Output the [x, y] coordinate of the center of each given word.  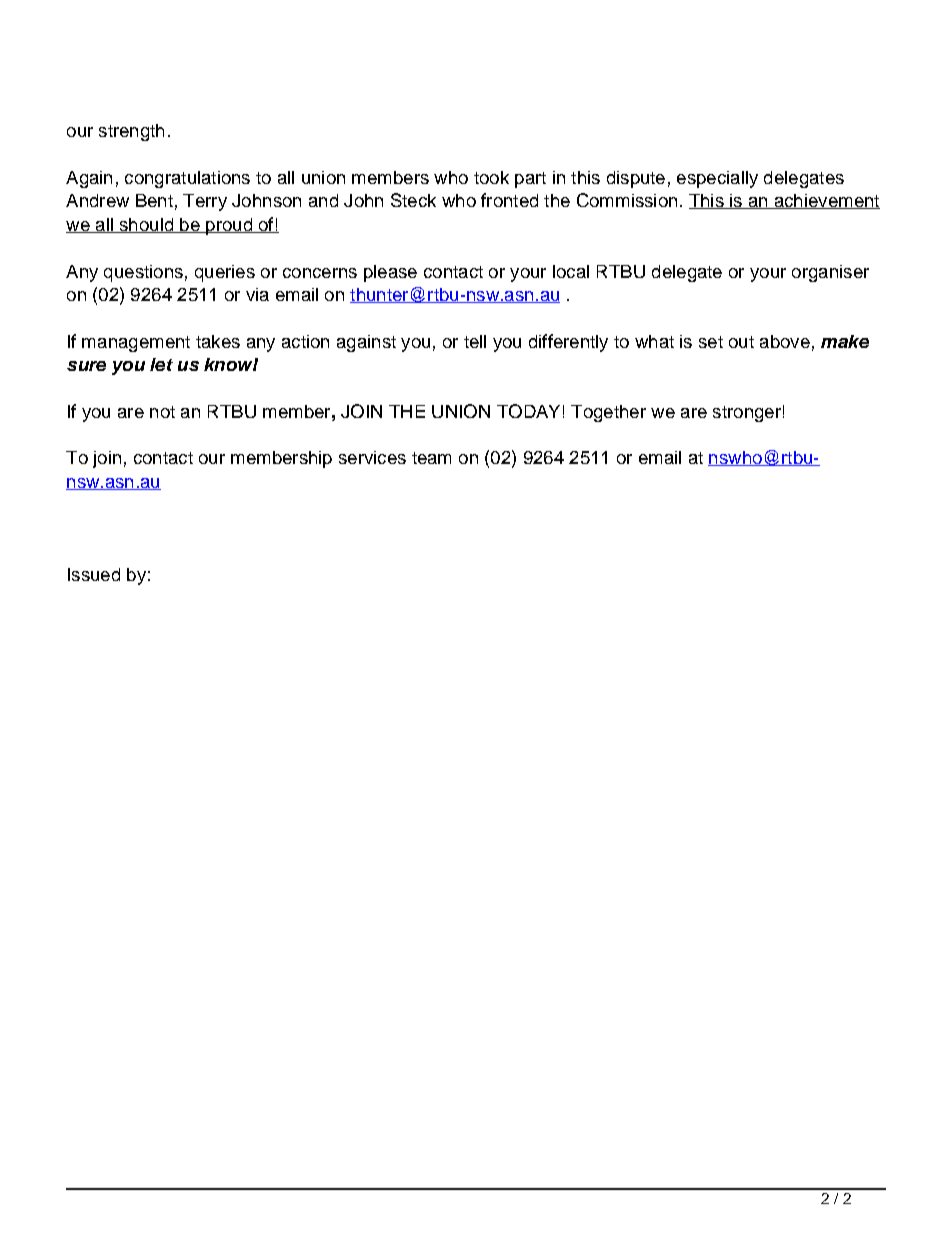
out [741, 342]
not [162, 412]
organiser [830, 273]
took [491, 177]
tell [475, 341]
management [136, 344]
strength [131, 132]
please [390, 273]
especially [717, 179]
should [146, 225]
